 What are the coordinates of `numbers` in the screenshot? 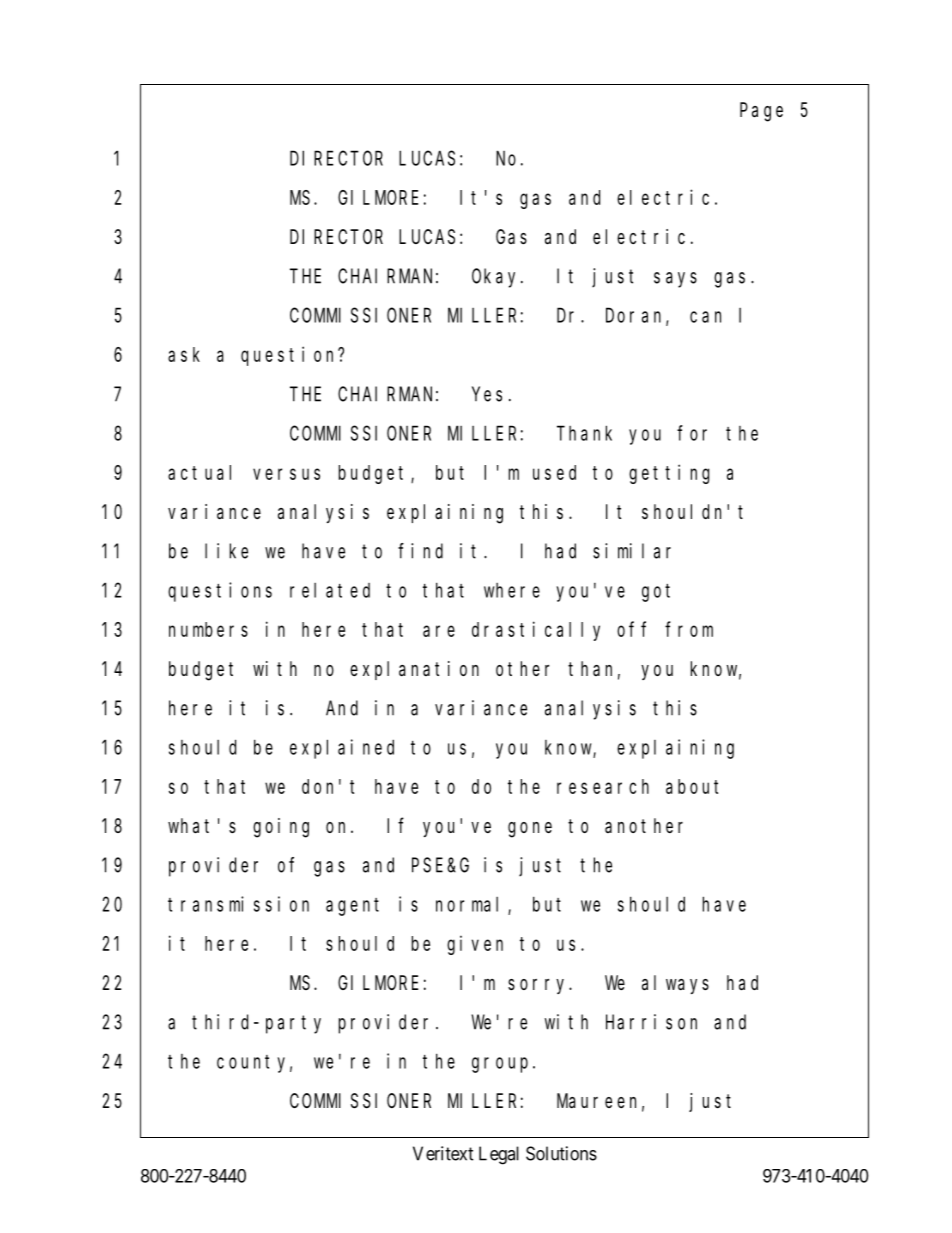 It's located at (208, 629).
